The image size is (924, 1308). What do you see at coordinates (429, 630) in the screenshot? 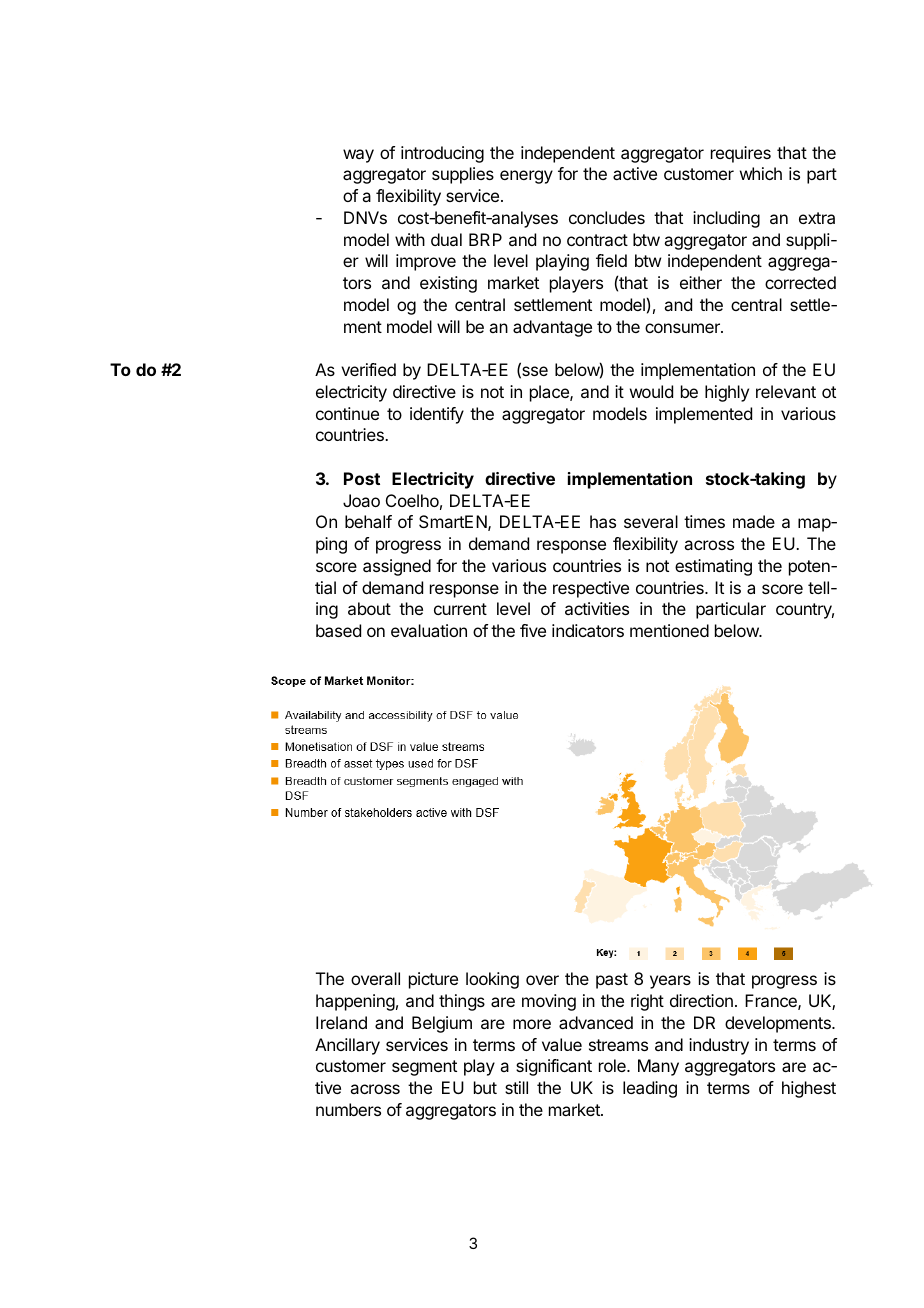
I see `evaluation` at bounding box center [429, 630].
